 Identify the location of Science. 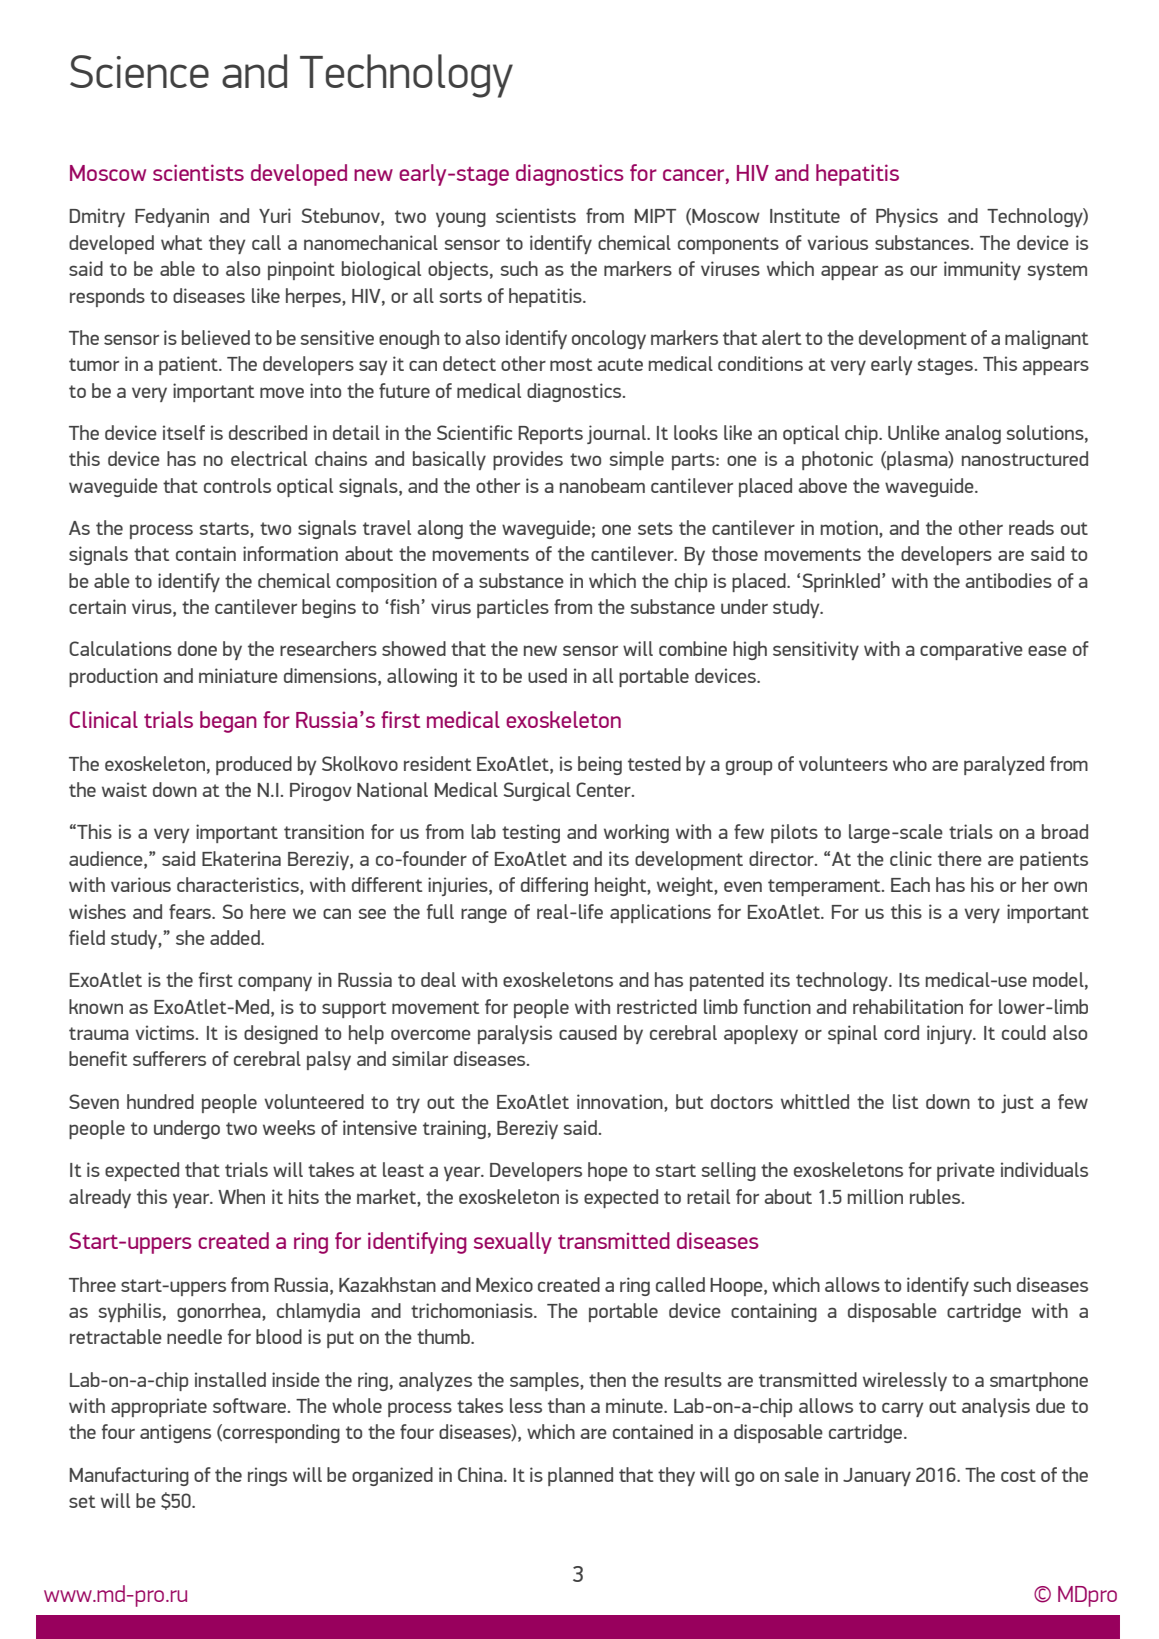
(139, 71).
